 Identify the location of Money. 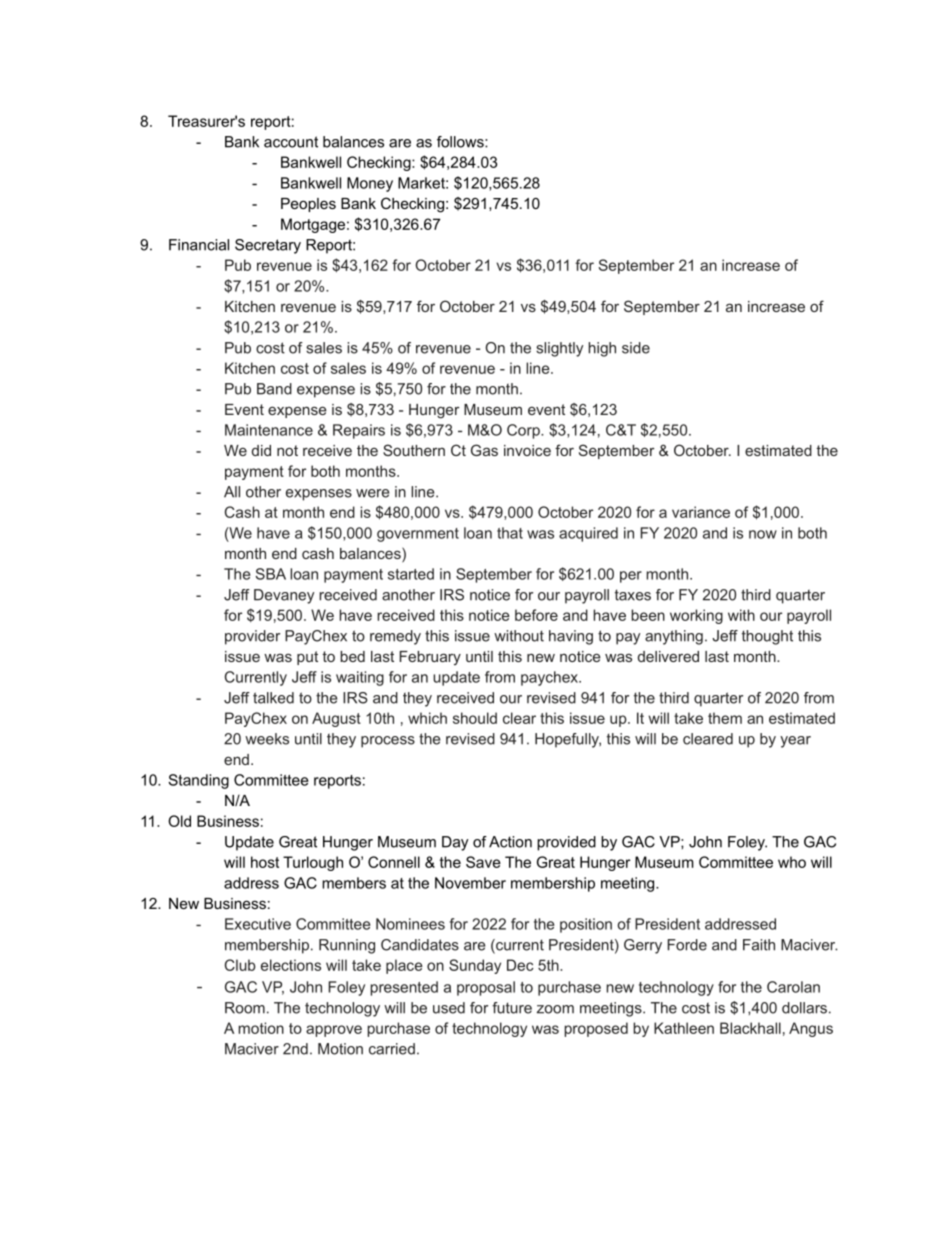
(370, 184).
